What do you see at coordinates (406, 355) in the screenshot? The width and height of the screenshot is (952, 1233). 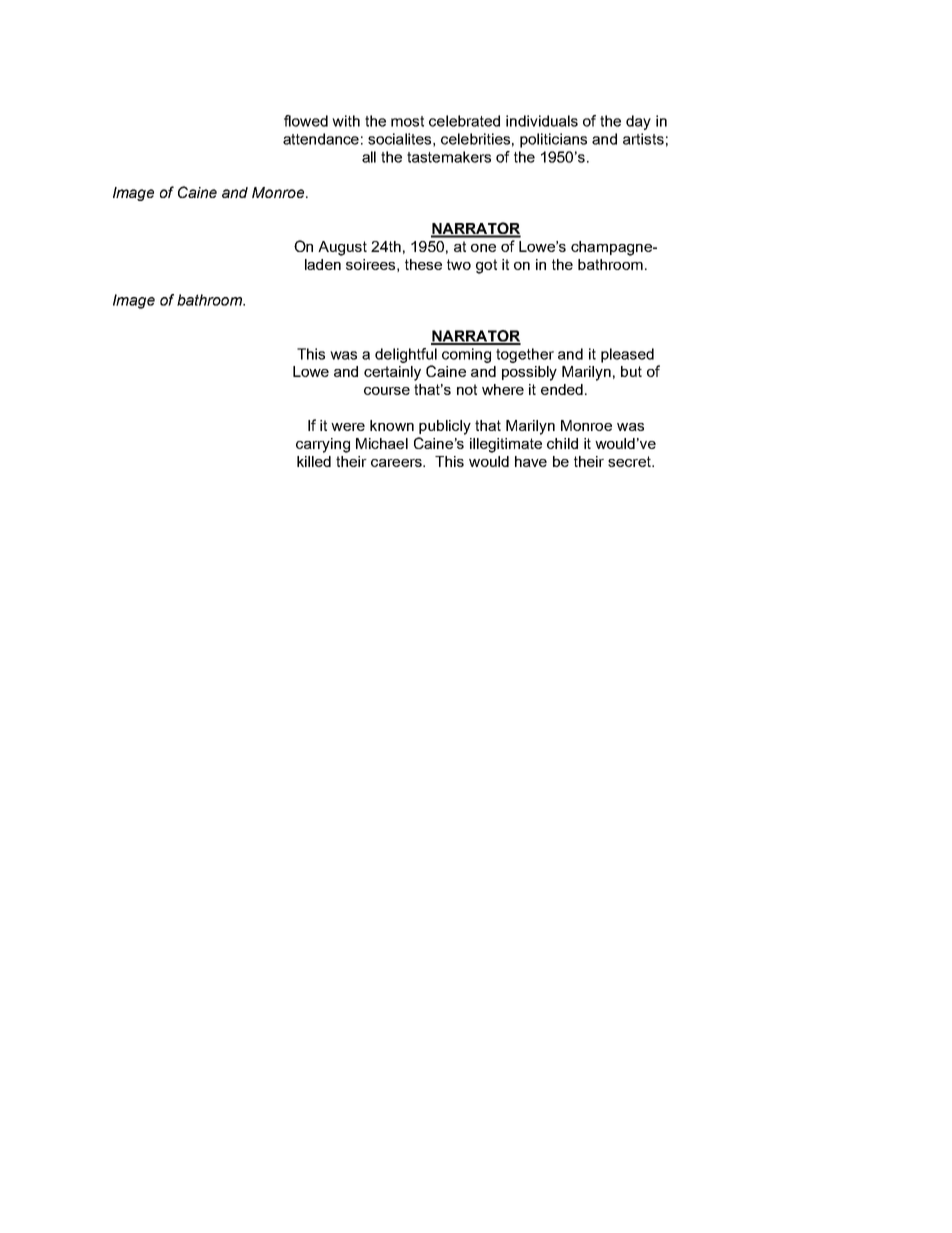 I see `delightful` at bounding box center [406, 355].
